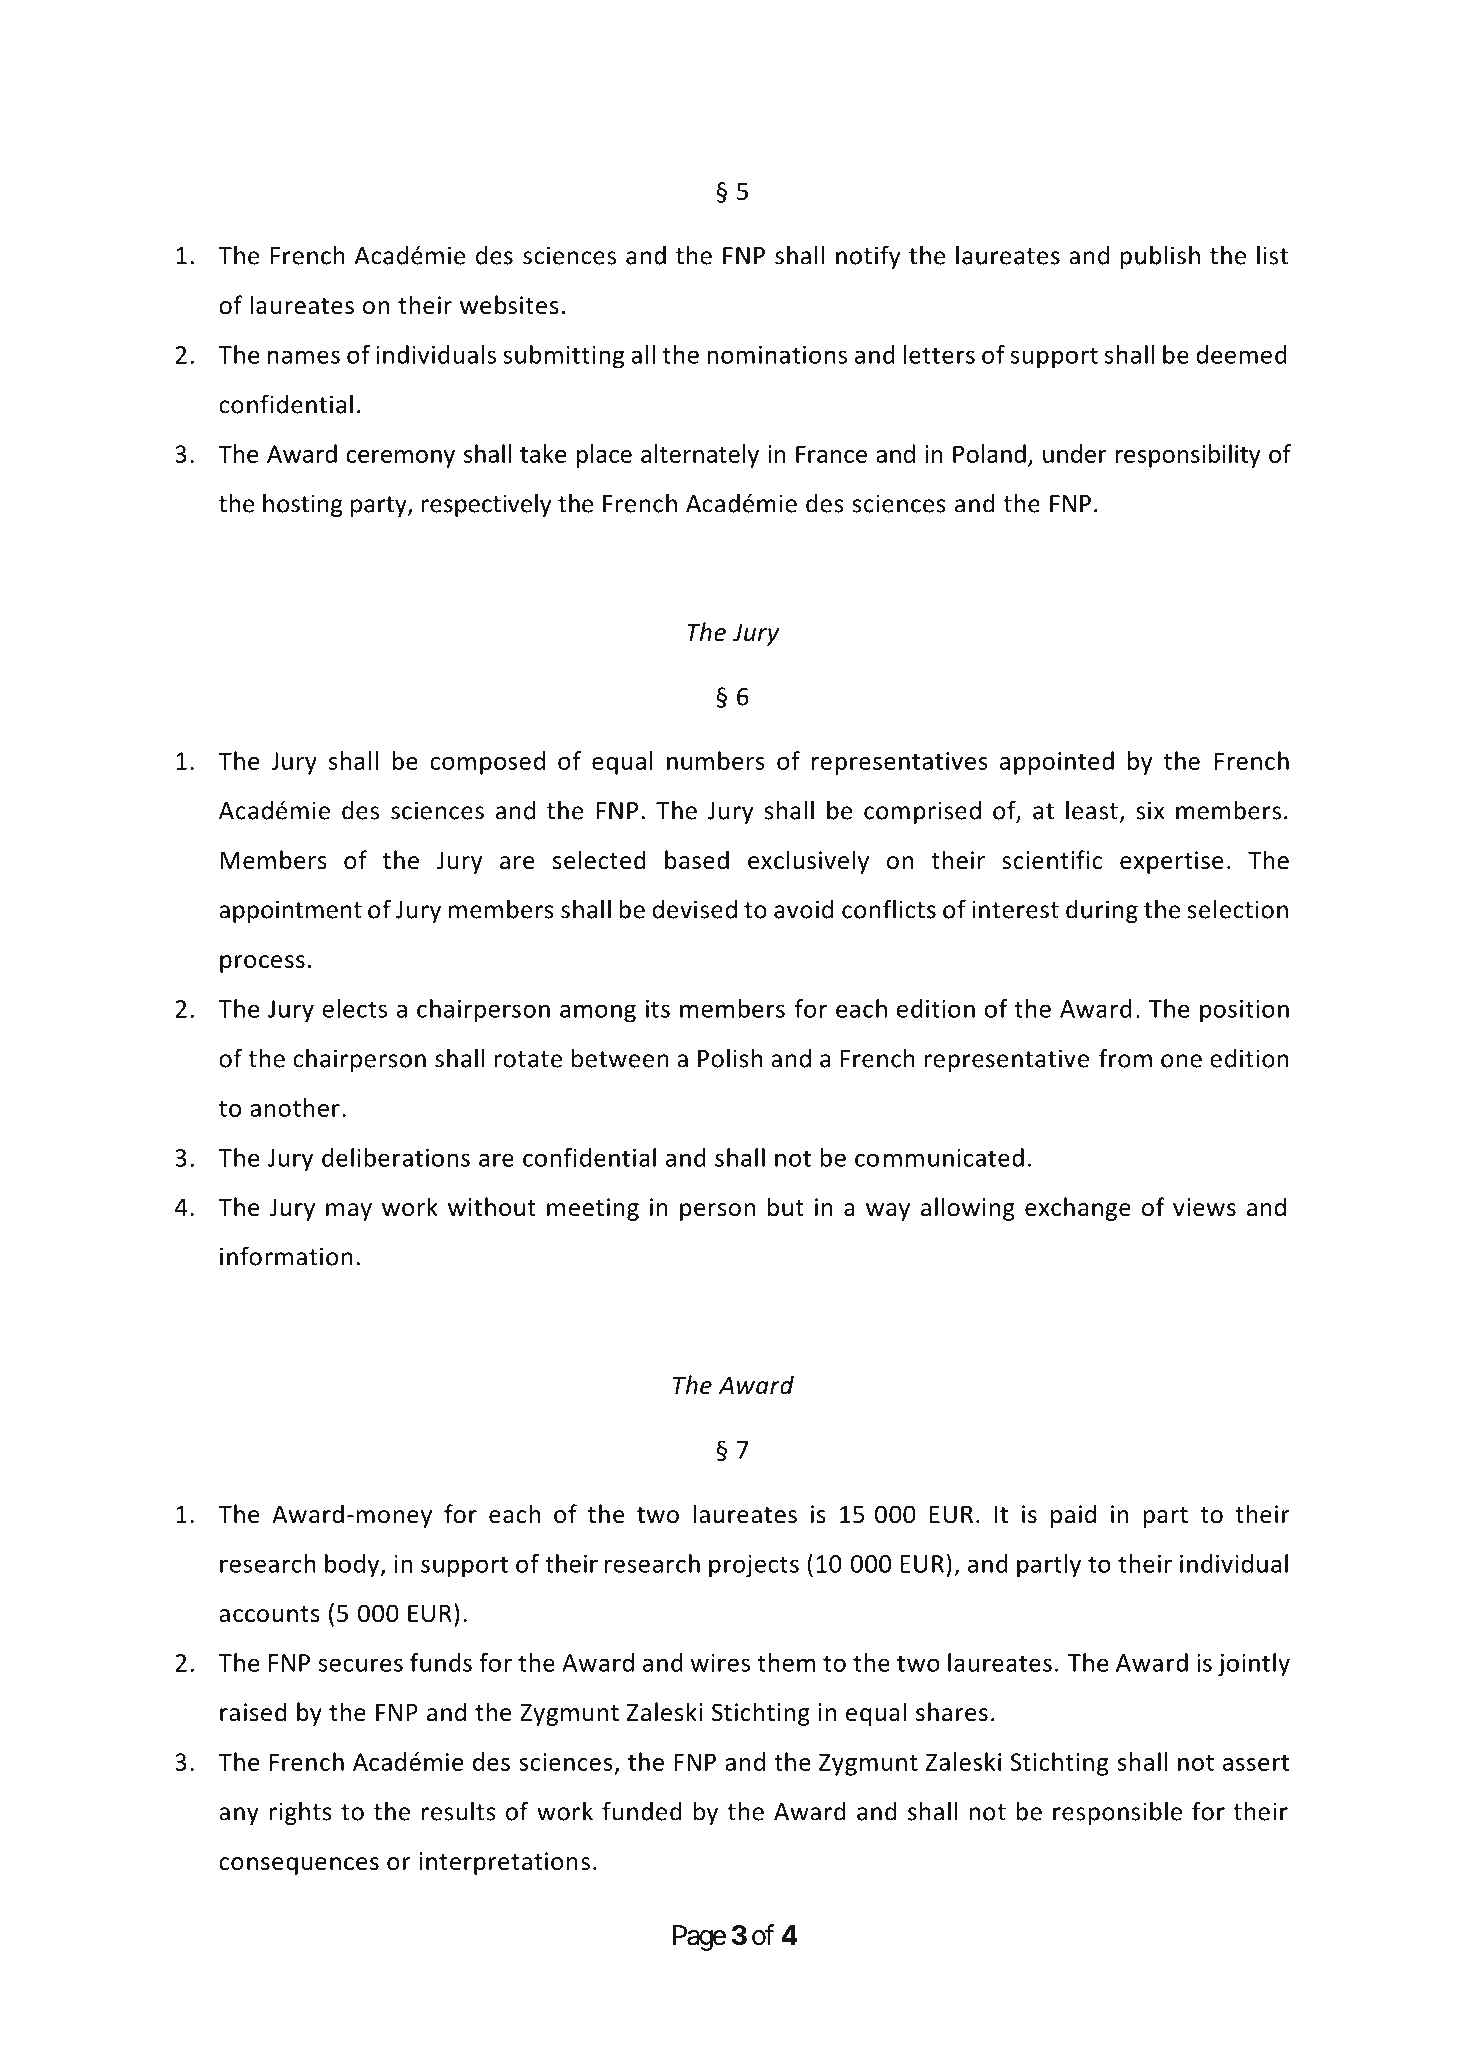 The width and height of the screenshot is (1465, 2072). What do you see at coordinates (304, 357) in the screenshot?
I see `names` at bounding box center [304, 357].
